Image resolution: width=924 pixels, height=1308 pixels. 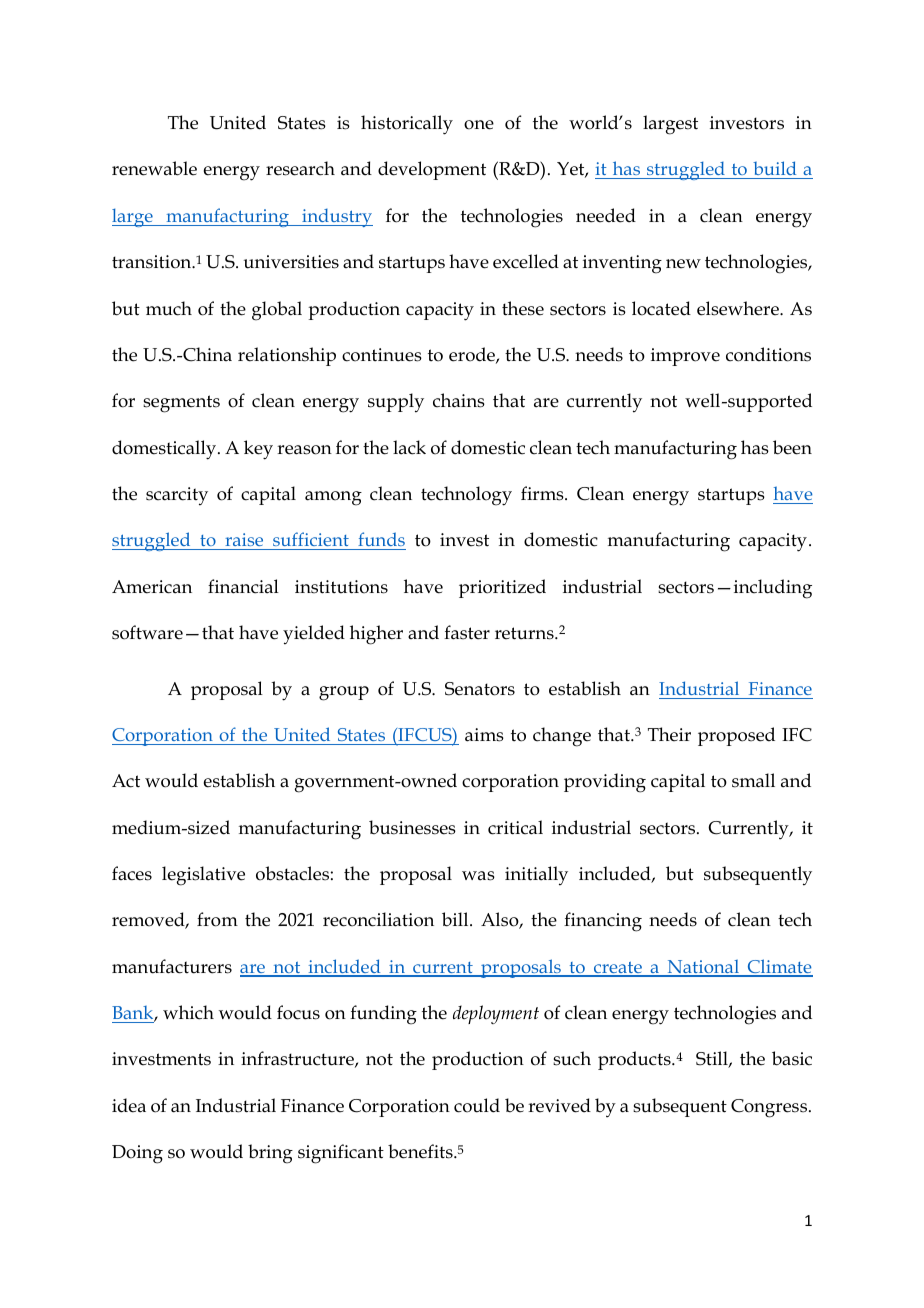 What do you see at coordinates (736, 736) in the screenshot?
I see `proposed` at bounding box center [736, 736].
